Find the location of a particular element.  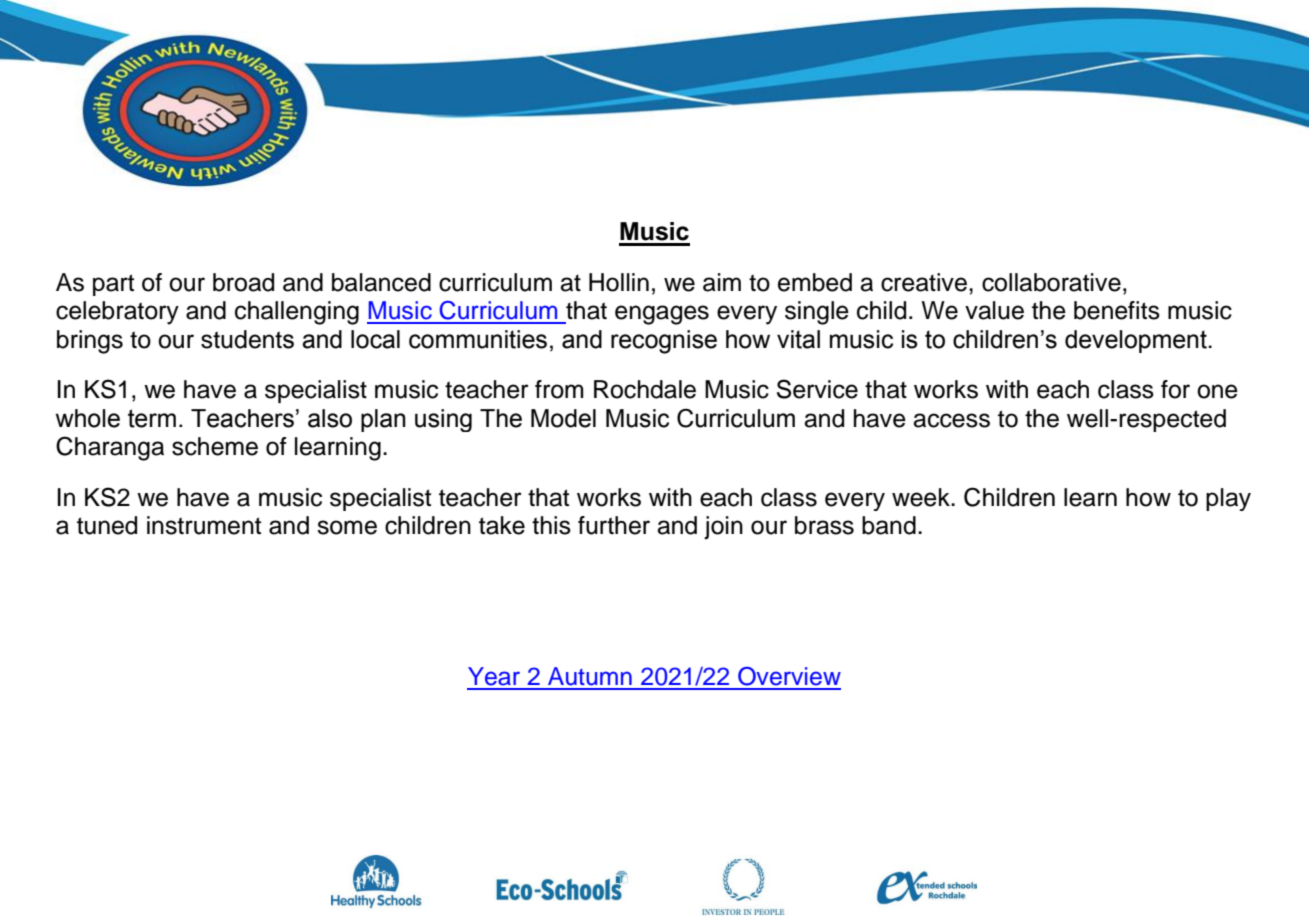

scheme is located at coordinates (215, 446).
